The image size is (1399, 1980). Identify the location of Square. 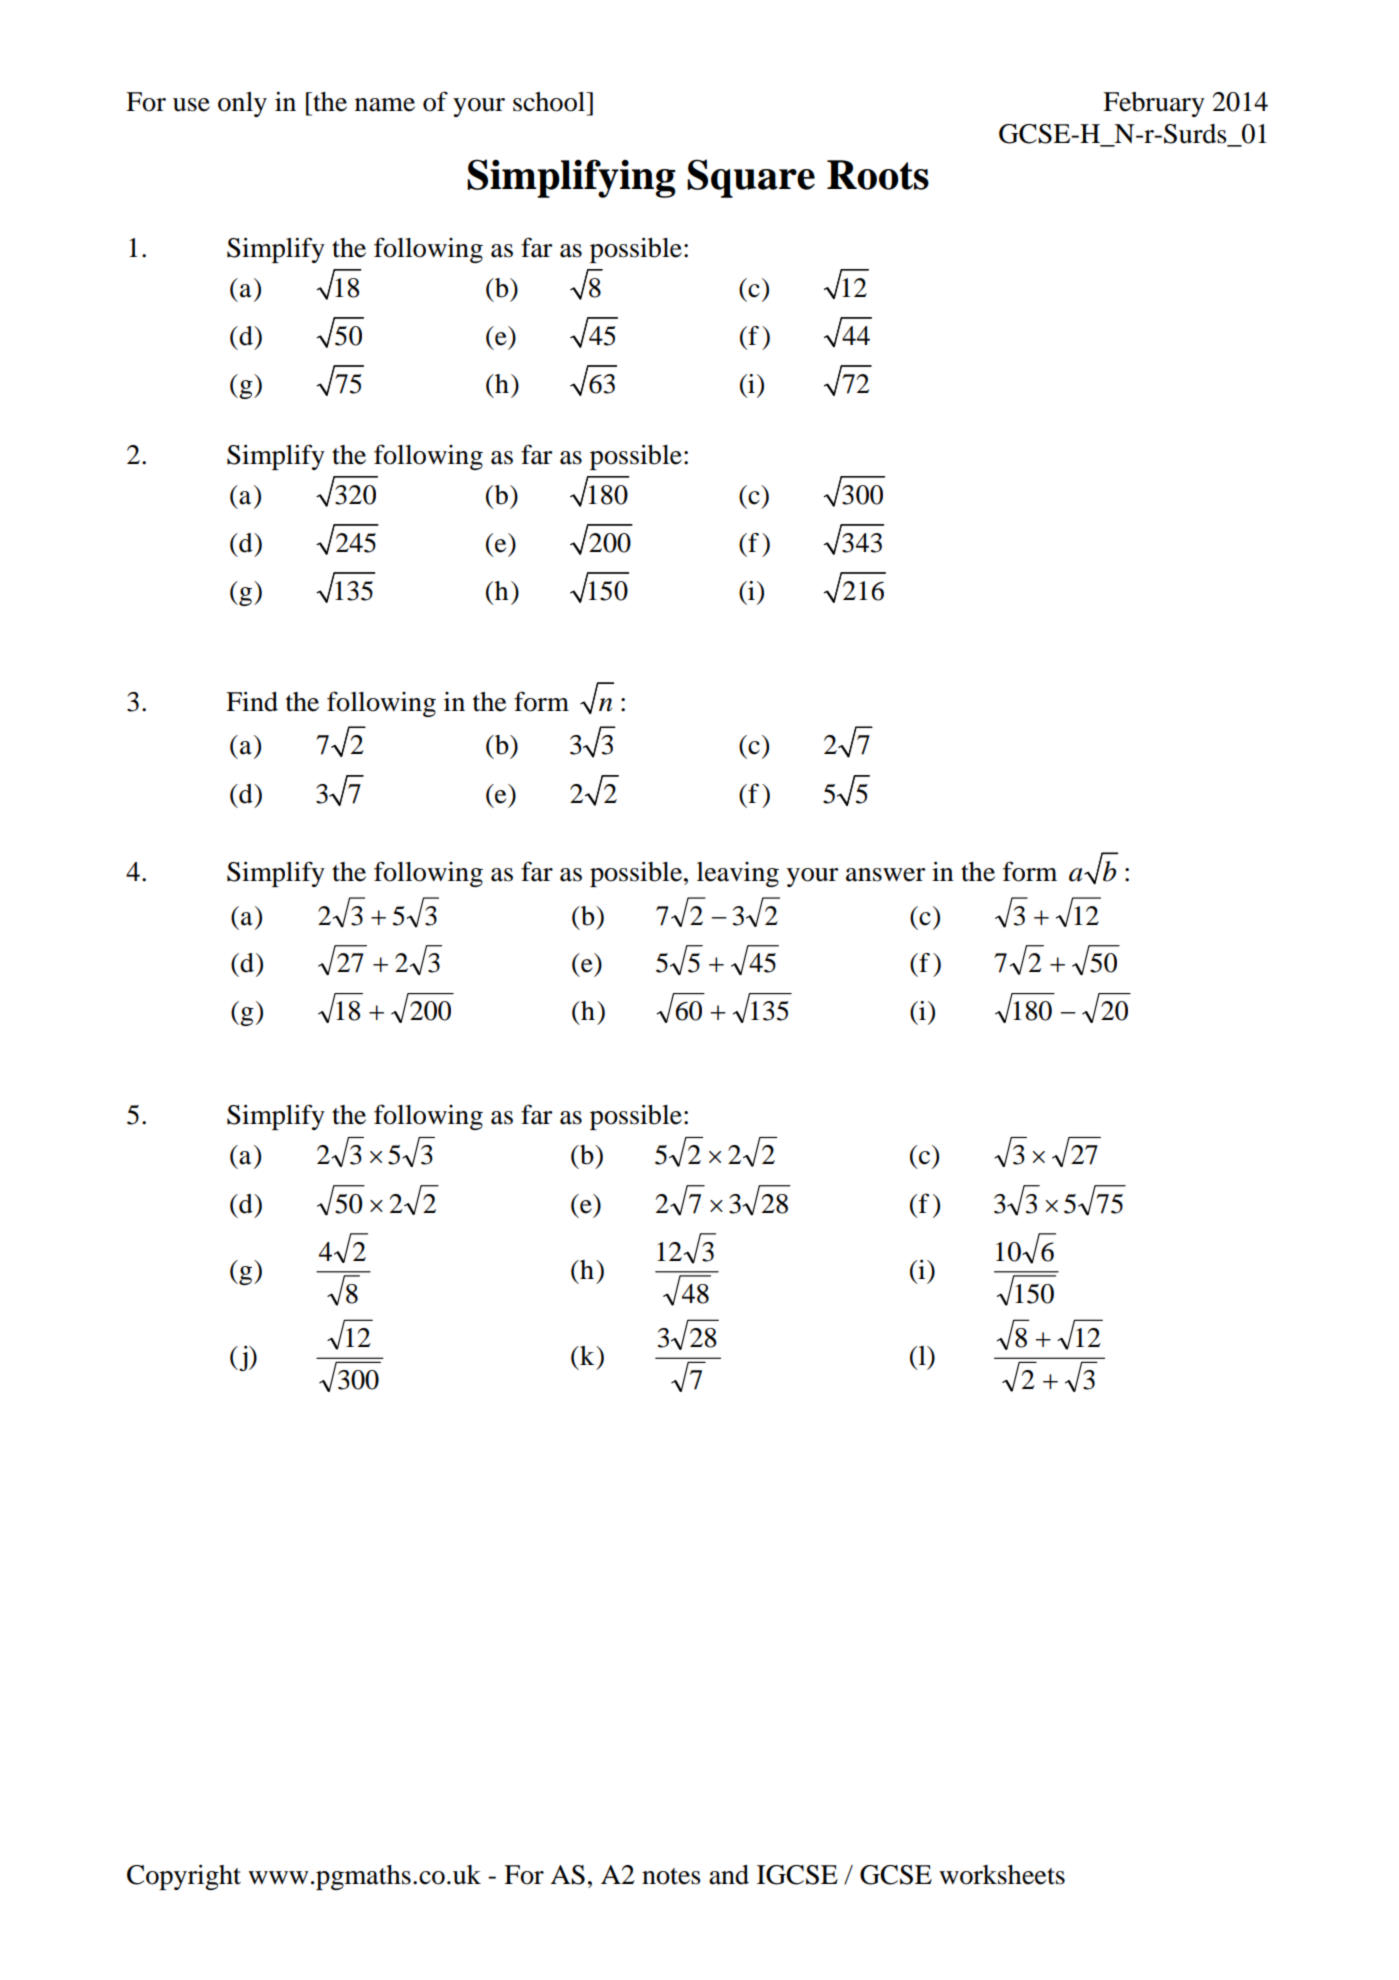
(751, 178).
